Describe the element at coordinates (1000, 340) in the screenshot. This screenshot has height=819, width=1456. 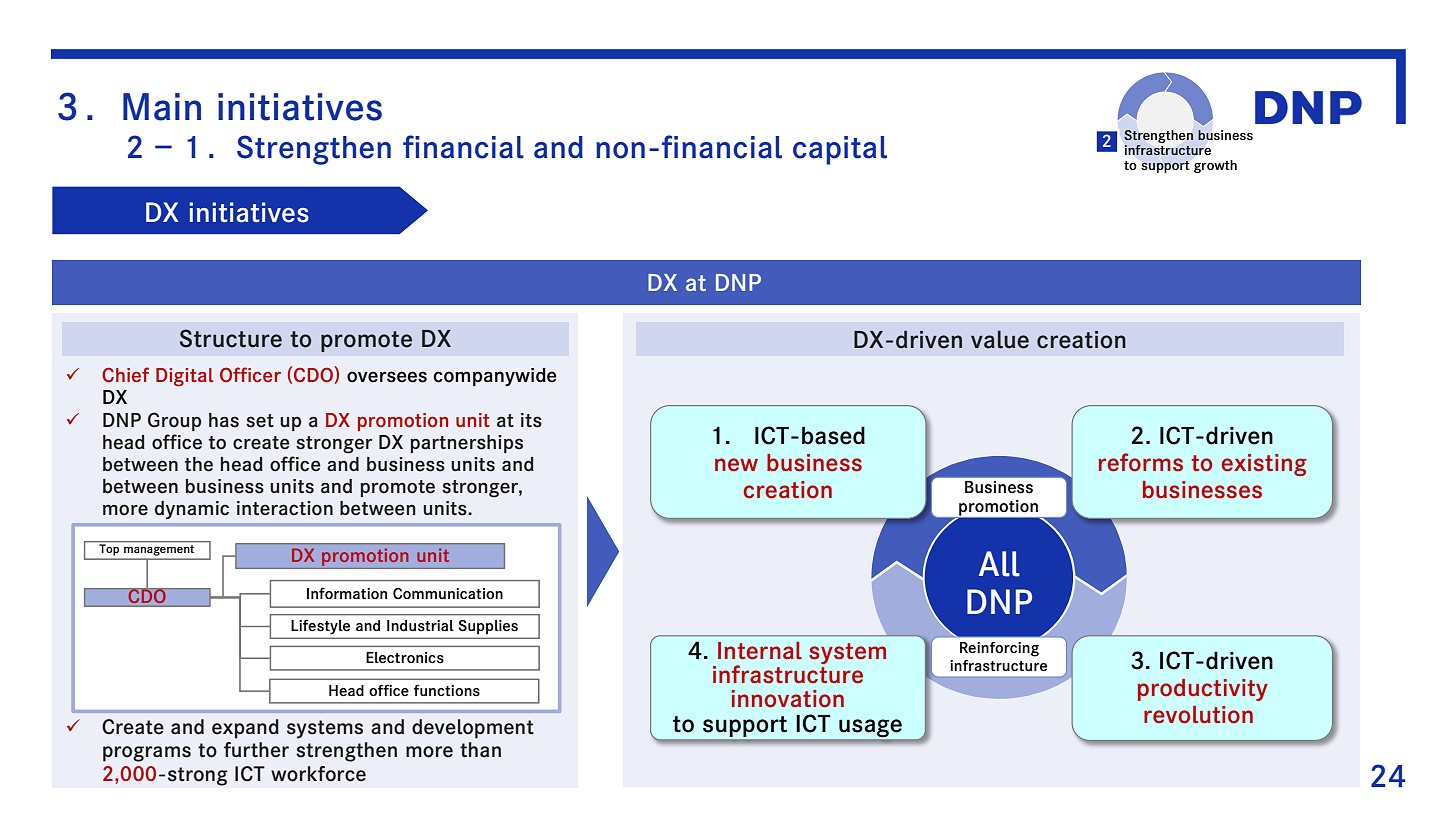
I see `value` at that location.
